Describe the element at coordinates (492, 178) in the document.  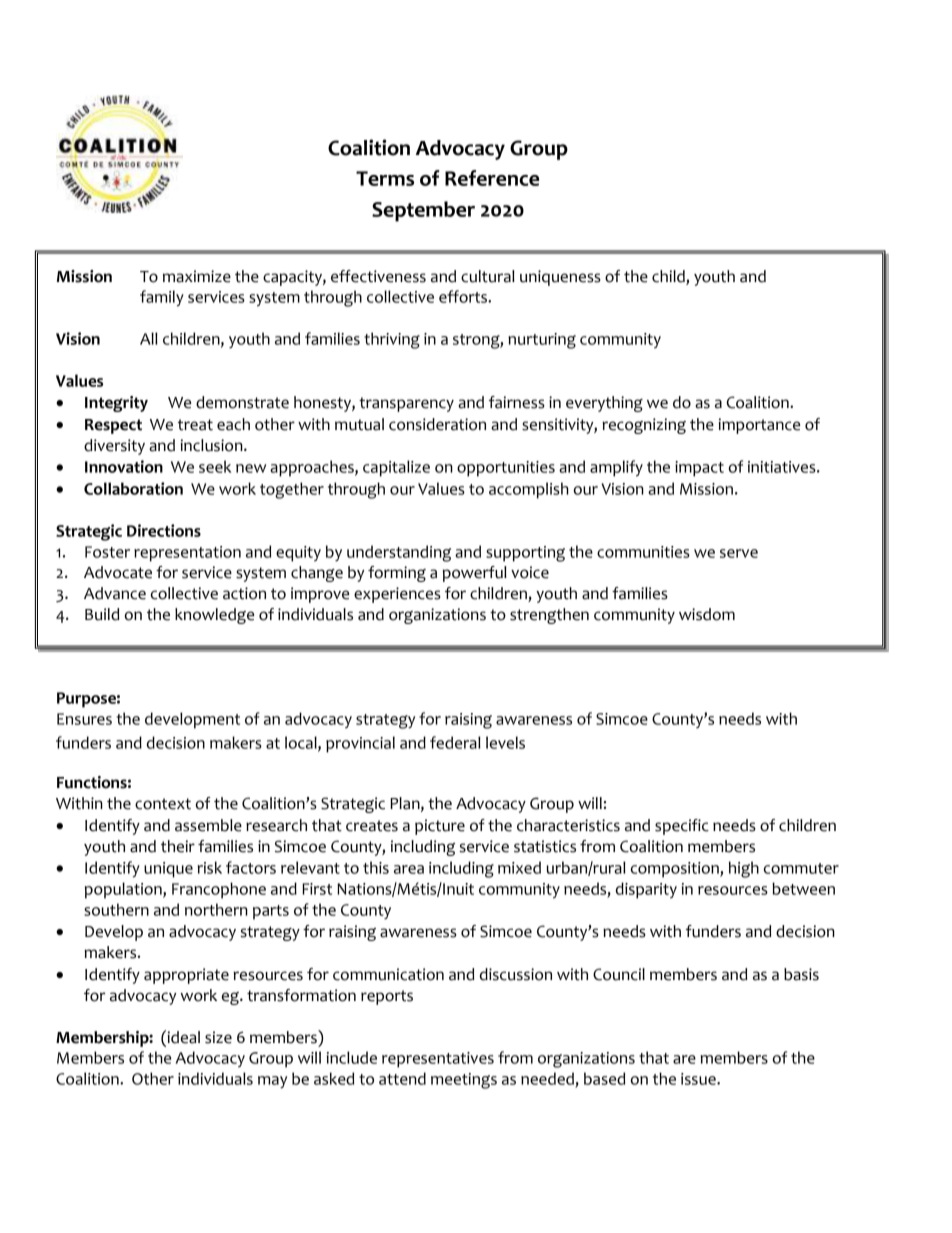
I see `Reference` at that location.
